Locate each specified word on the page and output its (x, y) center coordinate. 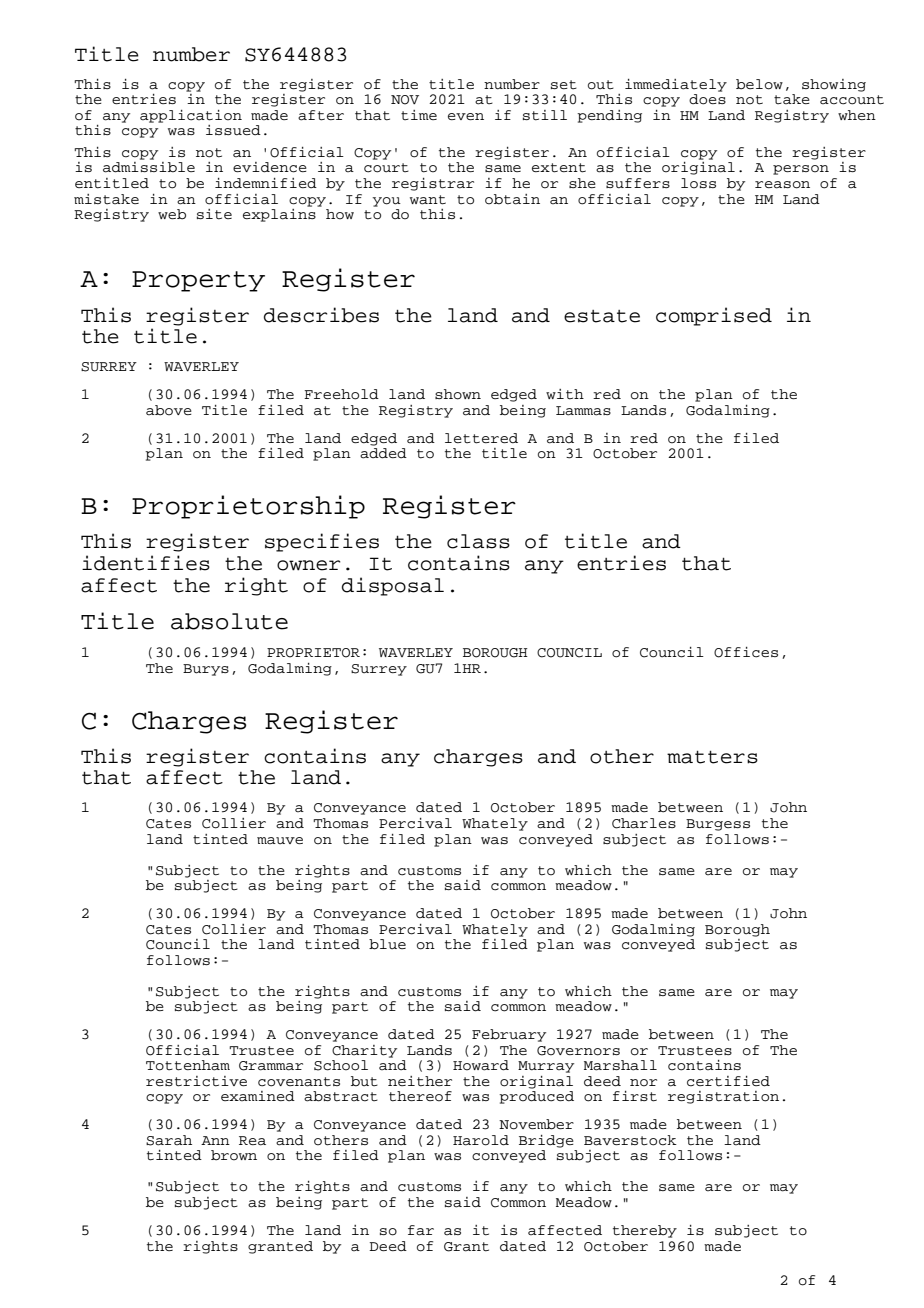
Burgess (718, 825)
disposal (393, 586)
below (759, 84)
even (466, 116)
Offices (746, 652)
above (169, 410)
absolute (229, 621)
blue (387, 944)
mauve (280, 841)
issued (233, 130)
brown (234, 1155)
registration (723, 1097)
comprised (714, 316)
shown (458, 394)
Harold (481, 1140)
